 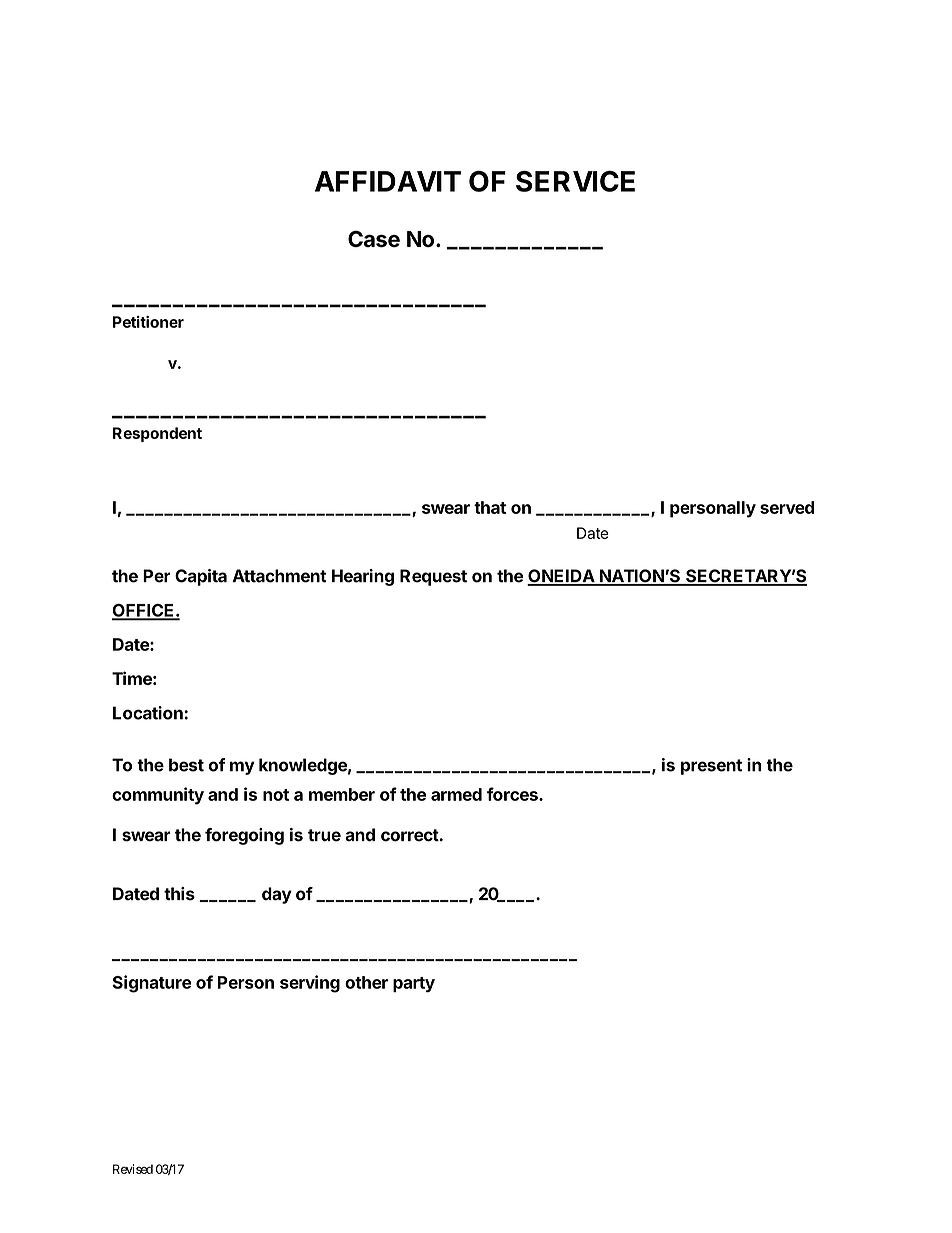 I want to click on SERVICE, so click(x=575, y=181).
